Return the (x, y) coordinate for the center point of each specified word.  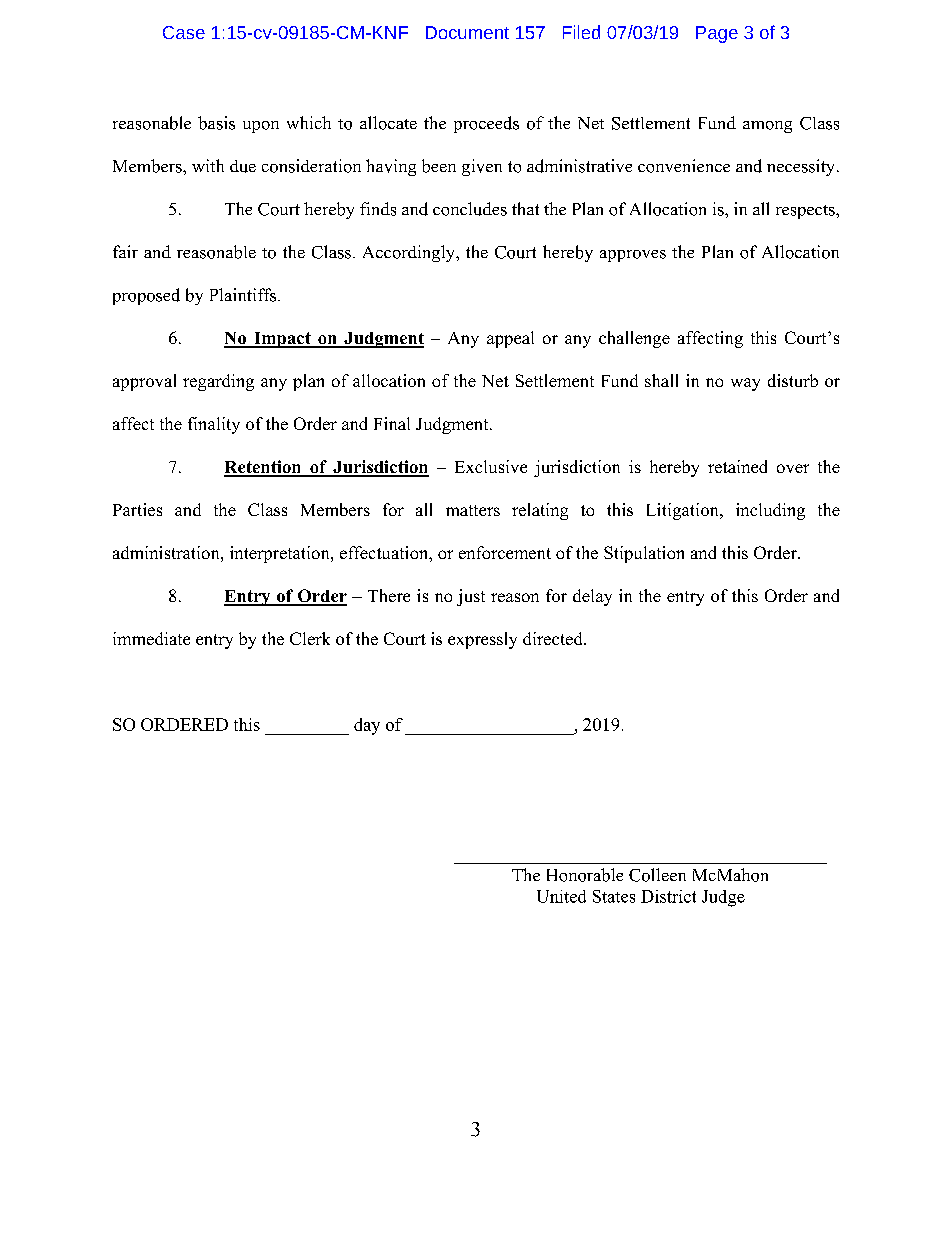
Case (184, 32)
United (561, 896)
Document (467, 32)
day (367, 726)
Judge (723, 898)
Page (717, 34)
